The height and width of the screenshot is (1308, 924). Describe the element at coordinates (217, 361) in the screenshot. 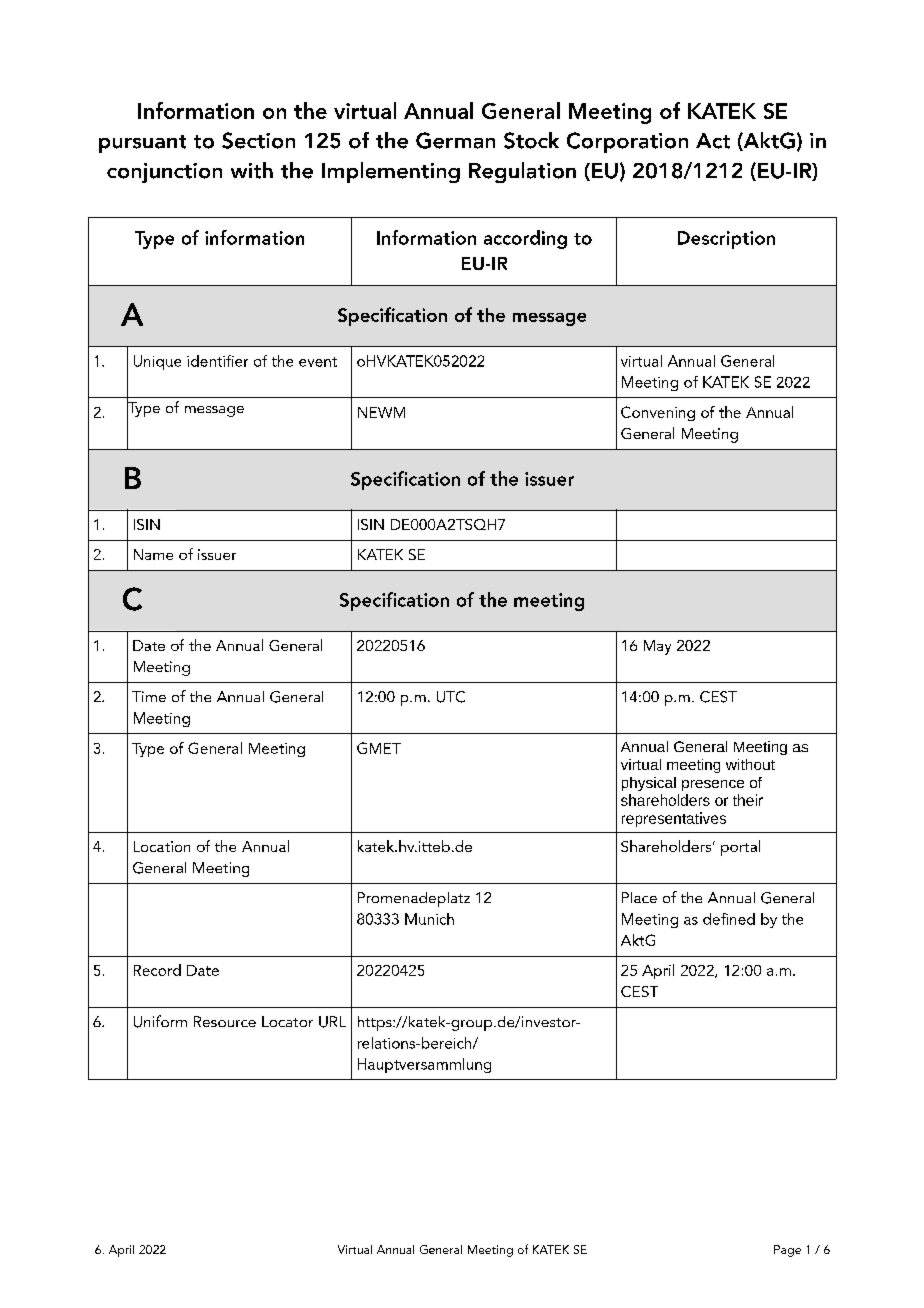

I see `identifier` at that location.
